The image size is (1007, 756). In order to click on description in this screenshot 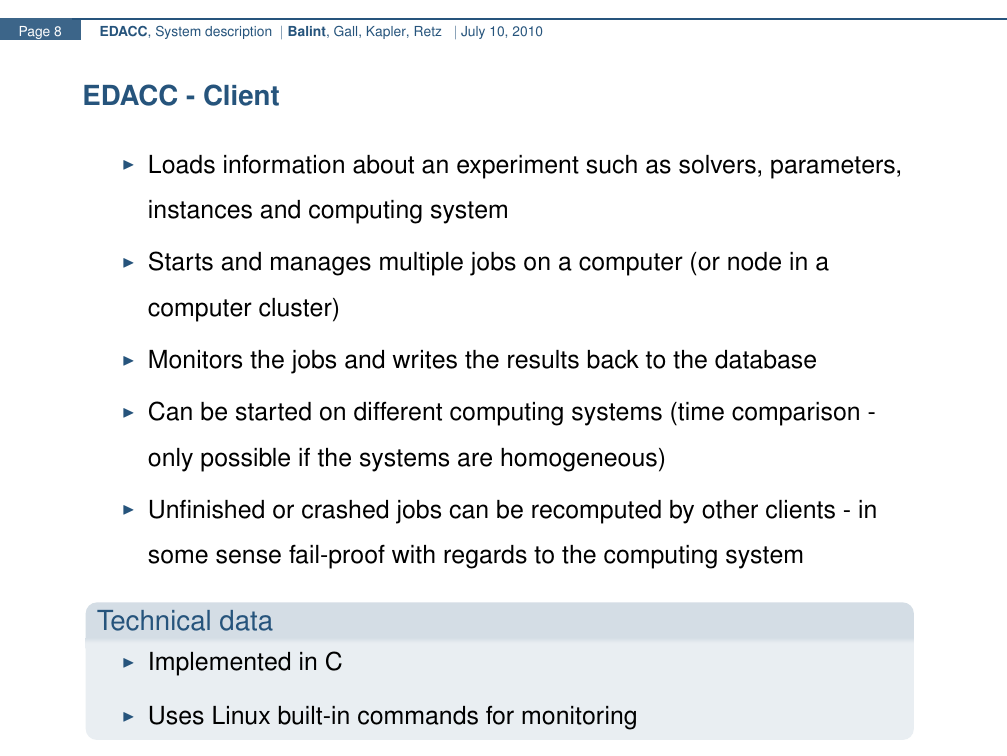, I will do `click(238, 32)`.
